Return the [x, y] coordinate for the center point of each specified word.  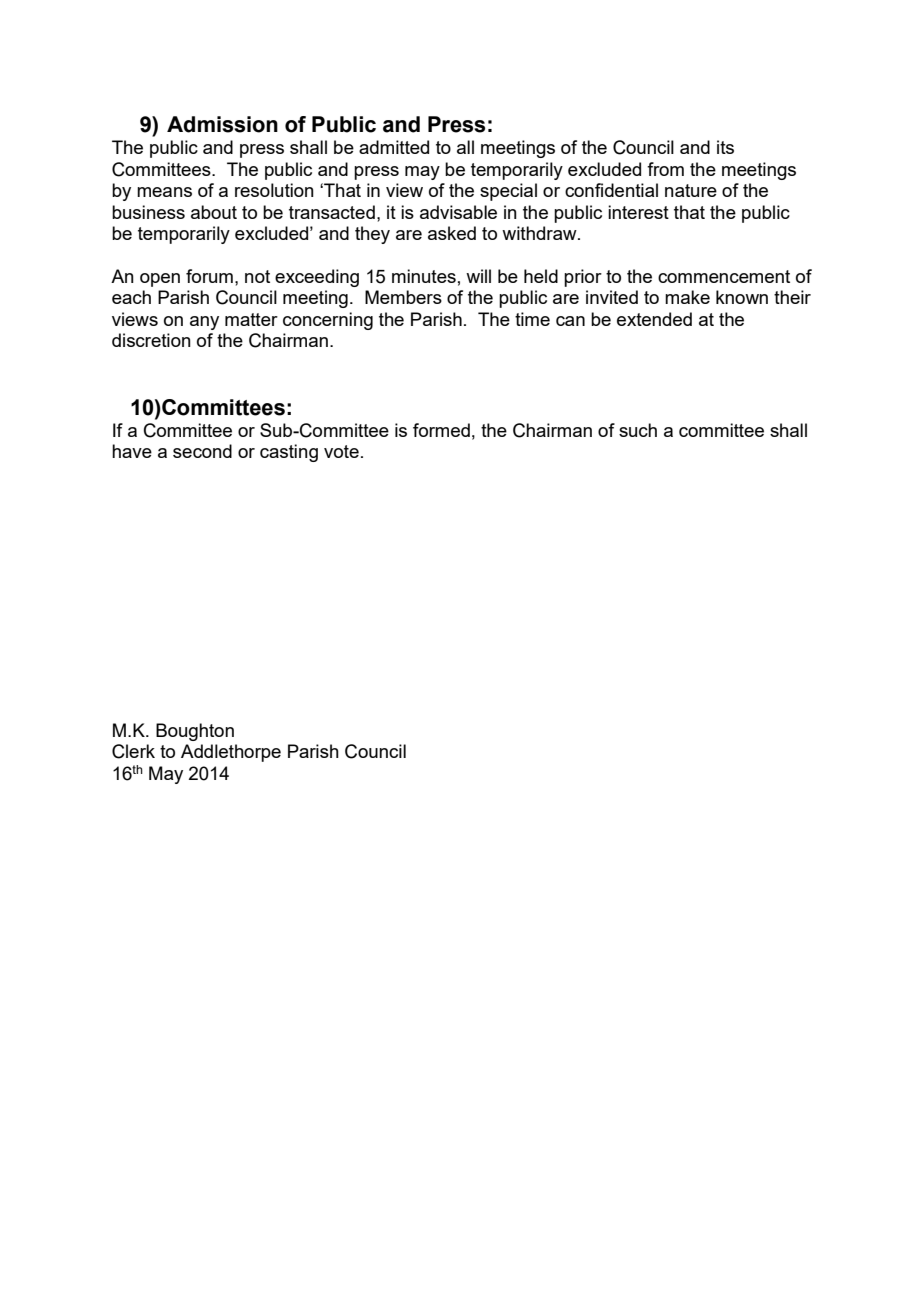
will [478, 276]
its [725, 147]
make [687, 297]
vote [341, 451]
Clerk [133, 751]
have [132, 451]
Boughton [195, 732]
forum [209, 276]
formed [441, 430]
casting [289, 453]
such [638, 430]
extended [654, 319]
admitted [394, 147]
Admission [222, 124]
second [202, 451]
